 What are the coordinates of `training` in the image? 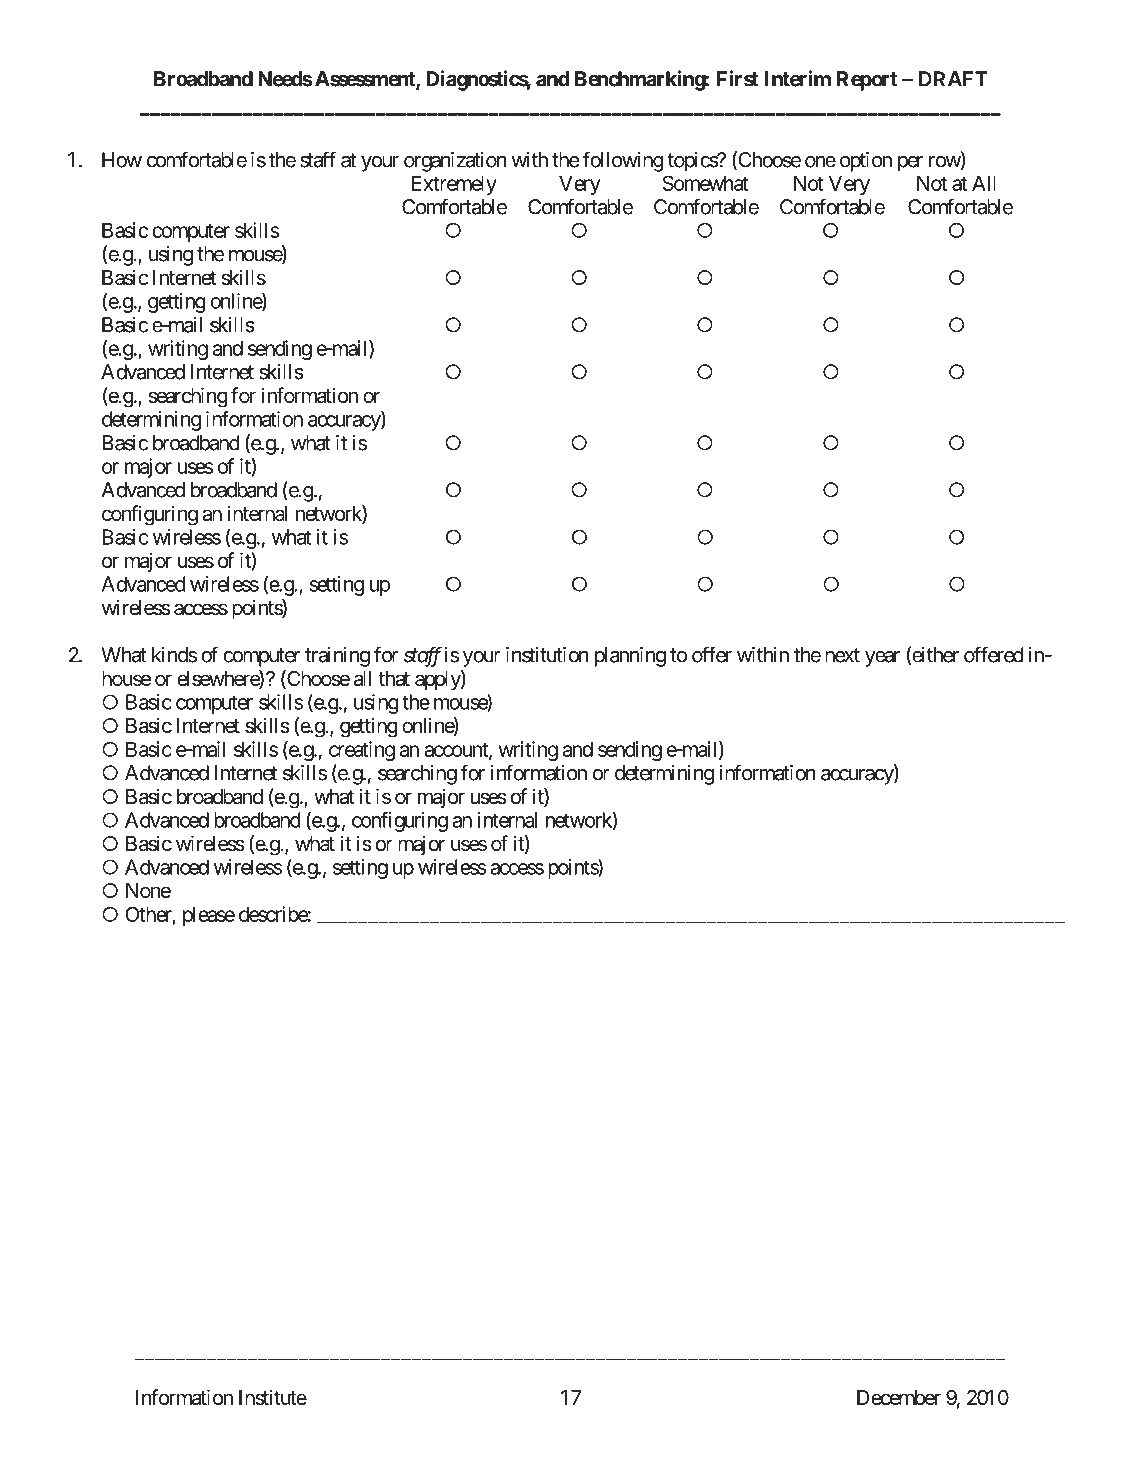 It's located at (337, 657).
